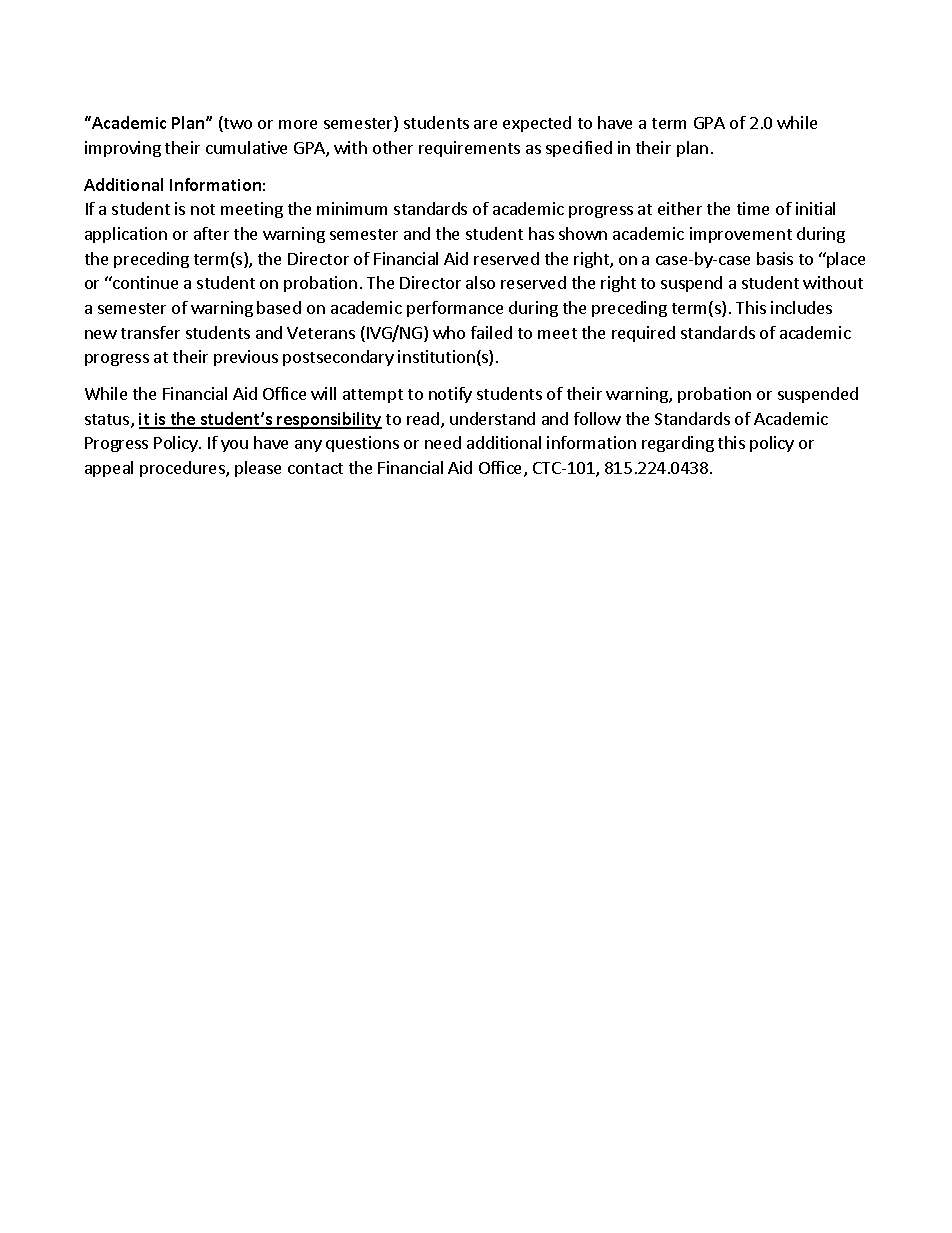 This document has height=1233, width=952. What do you see at coordinates (246, 358) in the document?
I see `previous` at bounding box center [246, 358].
